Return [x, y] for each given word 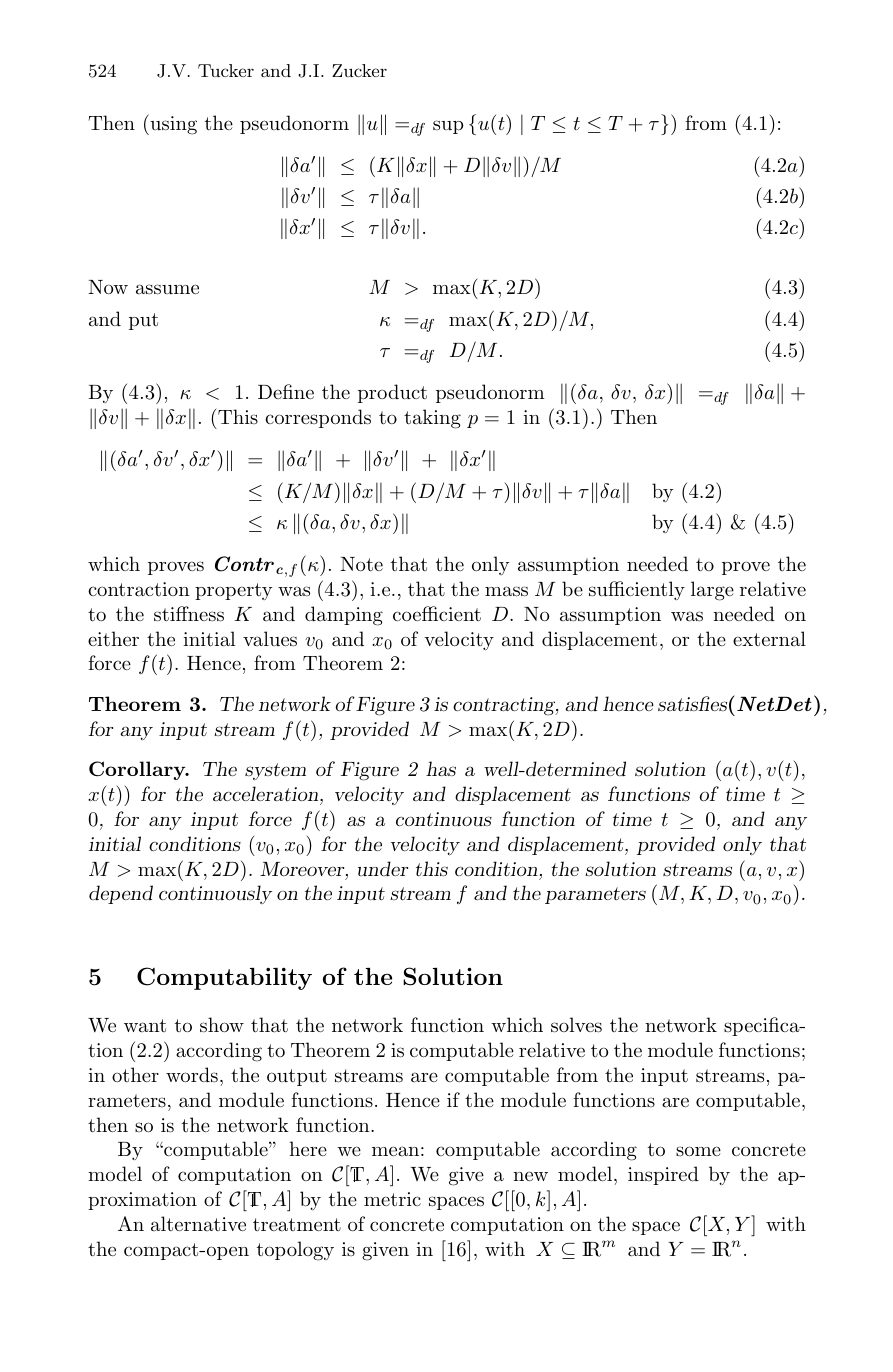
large [712, 591]
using [172, 124]
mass [506, 591]
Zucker [359, 70]
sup [448, 127]
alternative [198, 1223]
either [113, 639]
